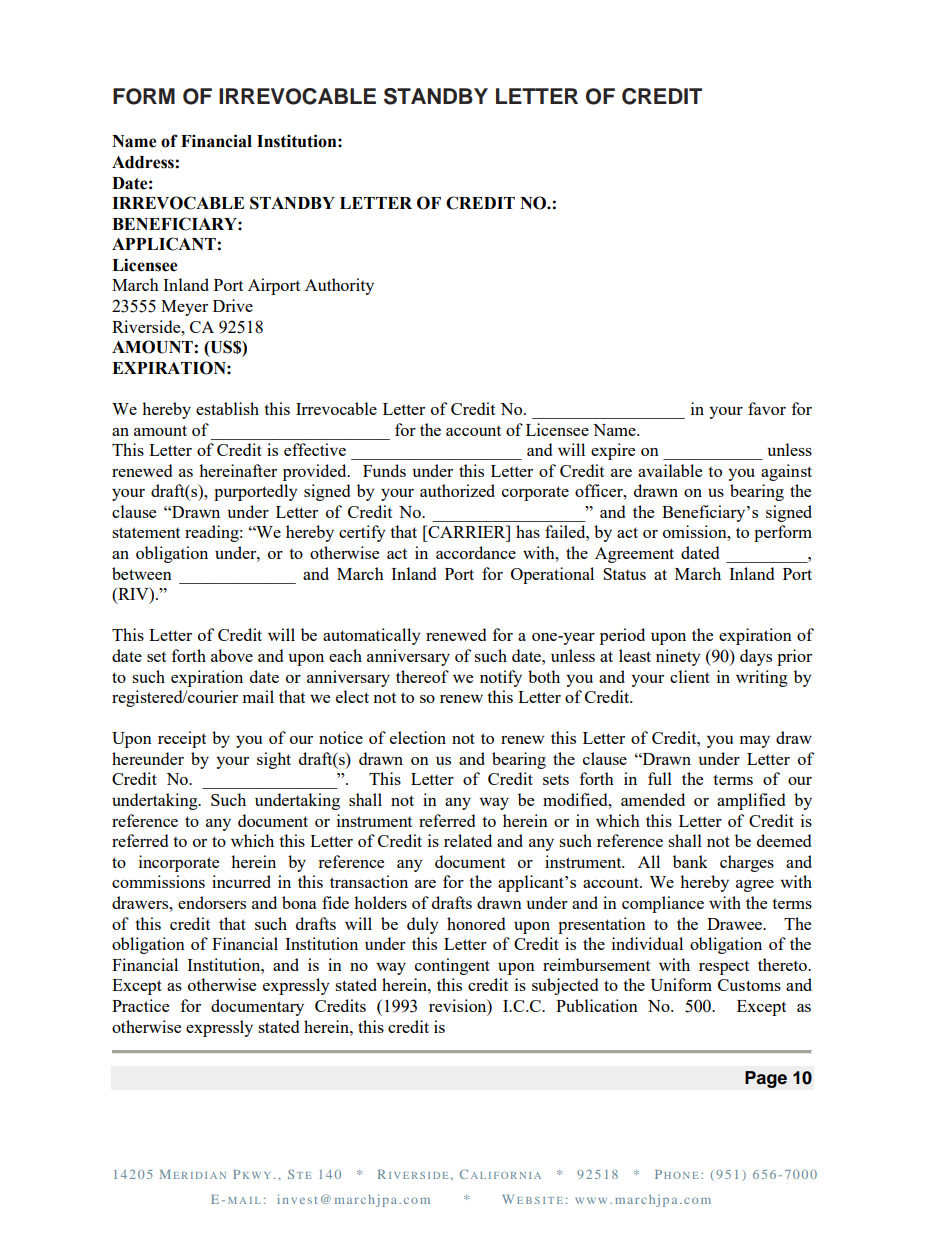  What do you see at coordinates (678, 657) in the screenshot?
I see `ninety` at bounding box center [678, 657].
